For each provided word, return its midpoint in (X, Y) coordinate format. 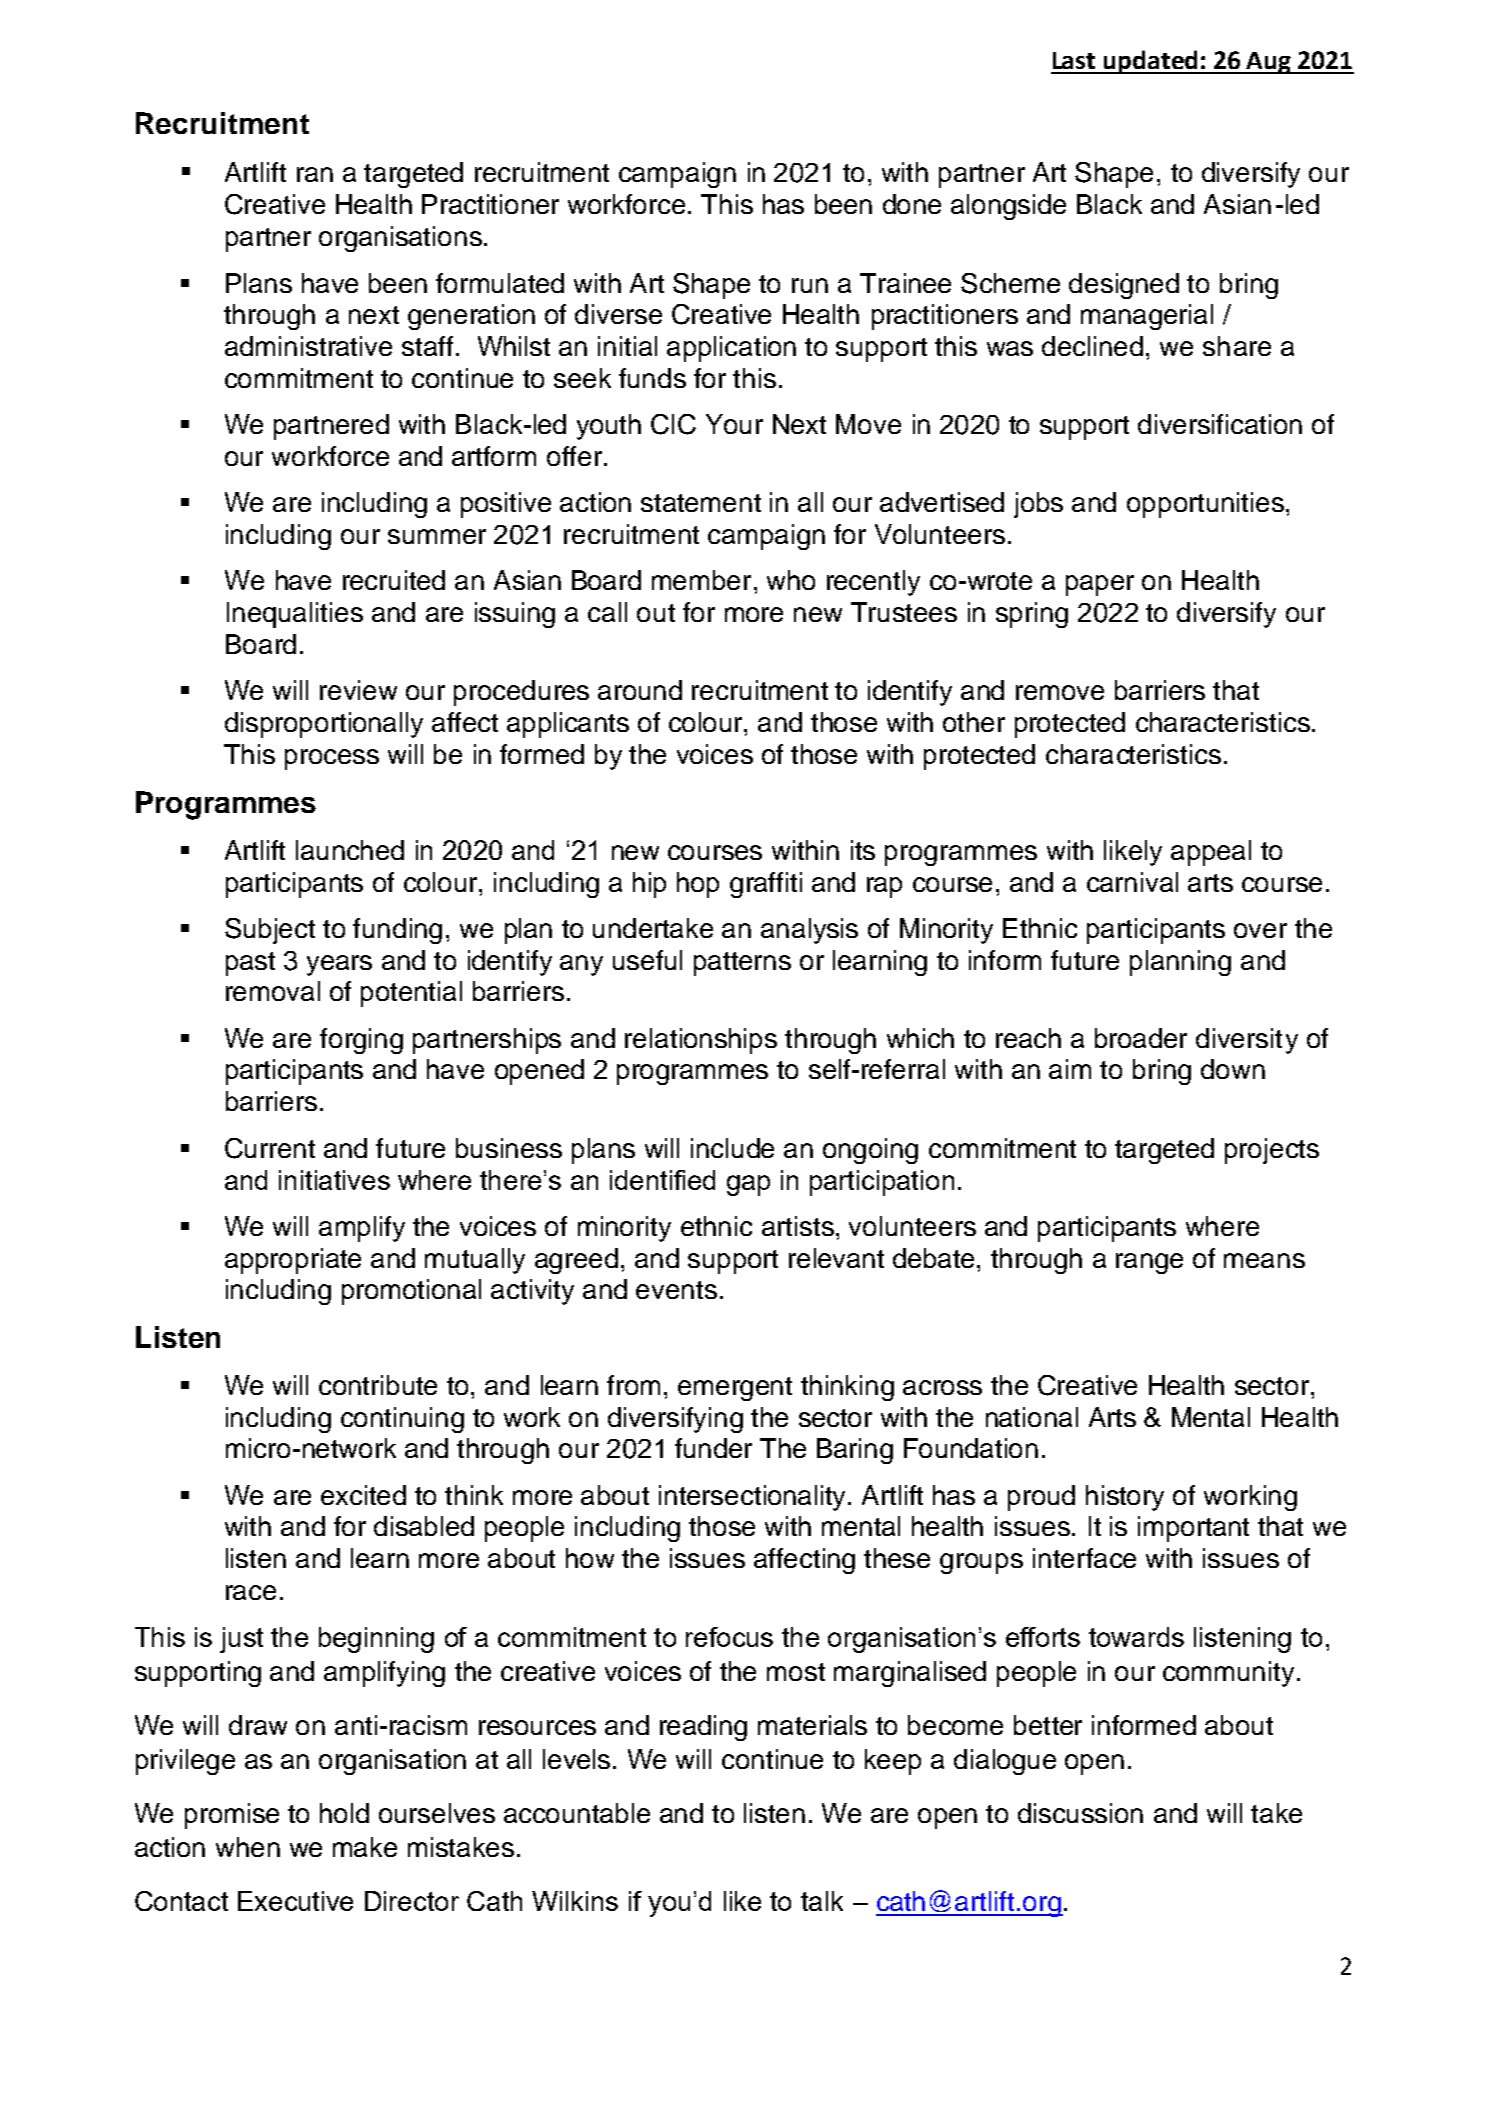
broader (1141, 1038)
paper (1100, 585)
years (339, 965)
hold (344, 1813)
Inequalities (295, 615)
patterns (742, 964)
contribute (378, 1385)
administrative (308, 346)
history (1125, 1498)
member (701, 580)
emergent (735, 1389)
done (912, 204)
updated (1150, 62)
